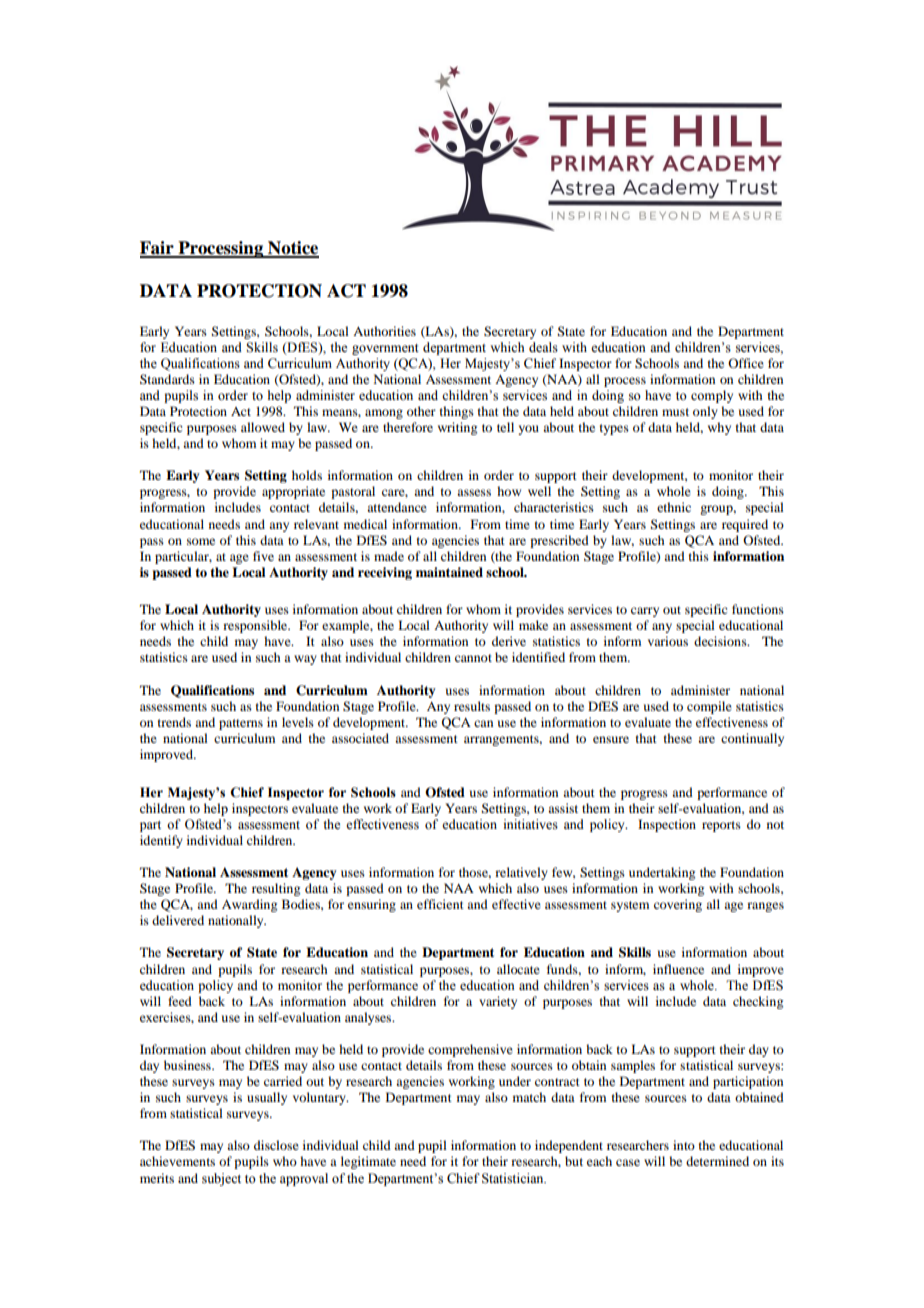 This image has height=1308, width=924. What do you see at coordinates (384, 331) in the image?
I see `Authorities` at bounding box center [384, 331].
